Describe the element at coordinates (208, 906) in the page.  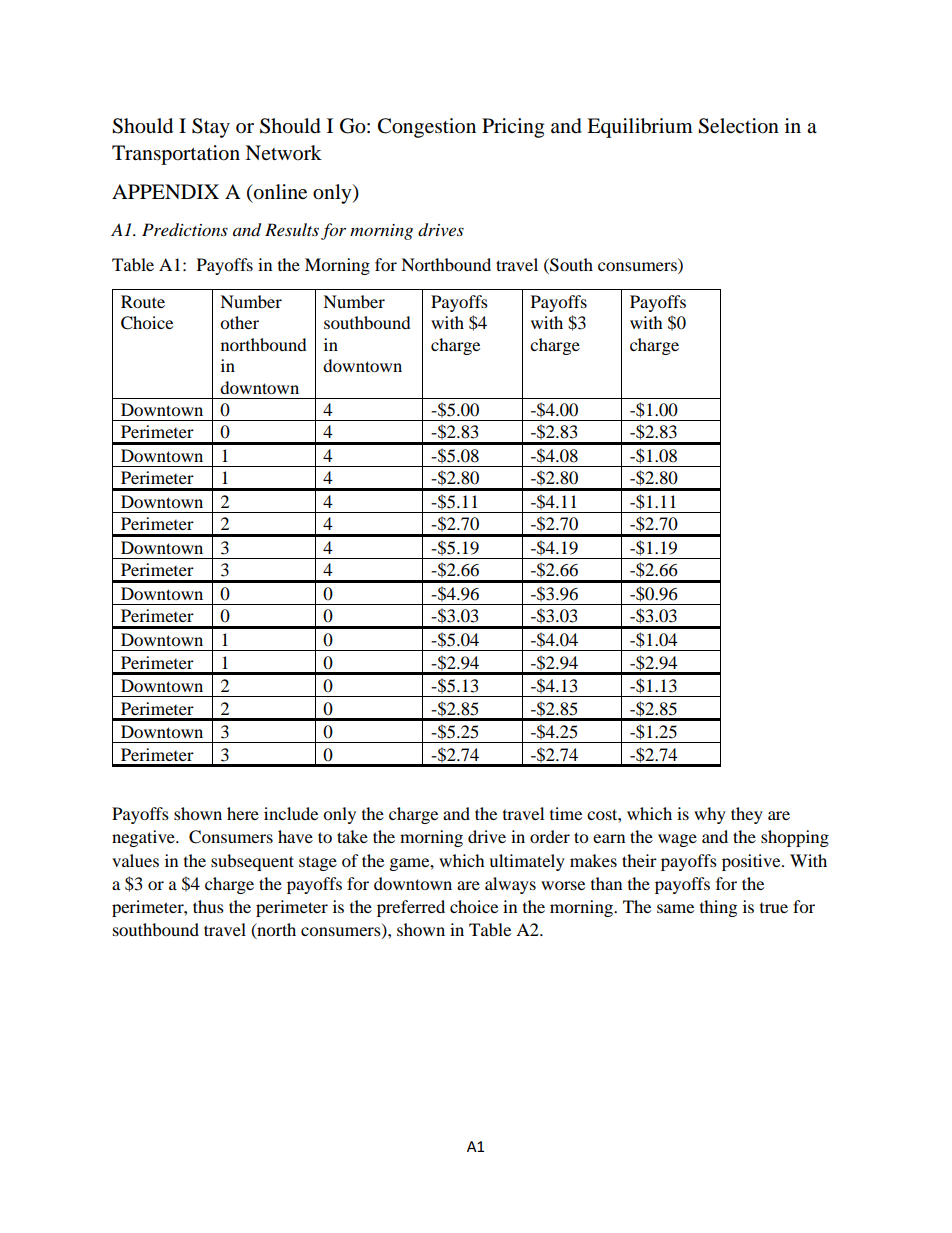
I see `thus` at that location.
